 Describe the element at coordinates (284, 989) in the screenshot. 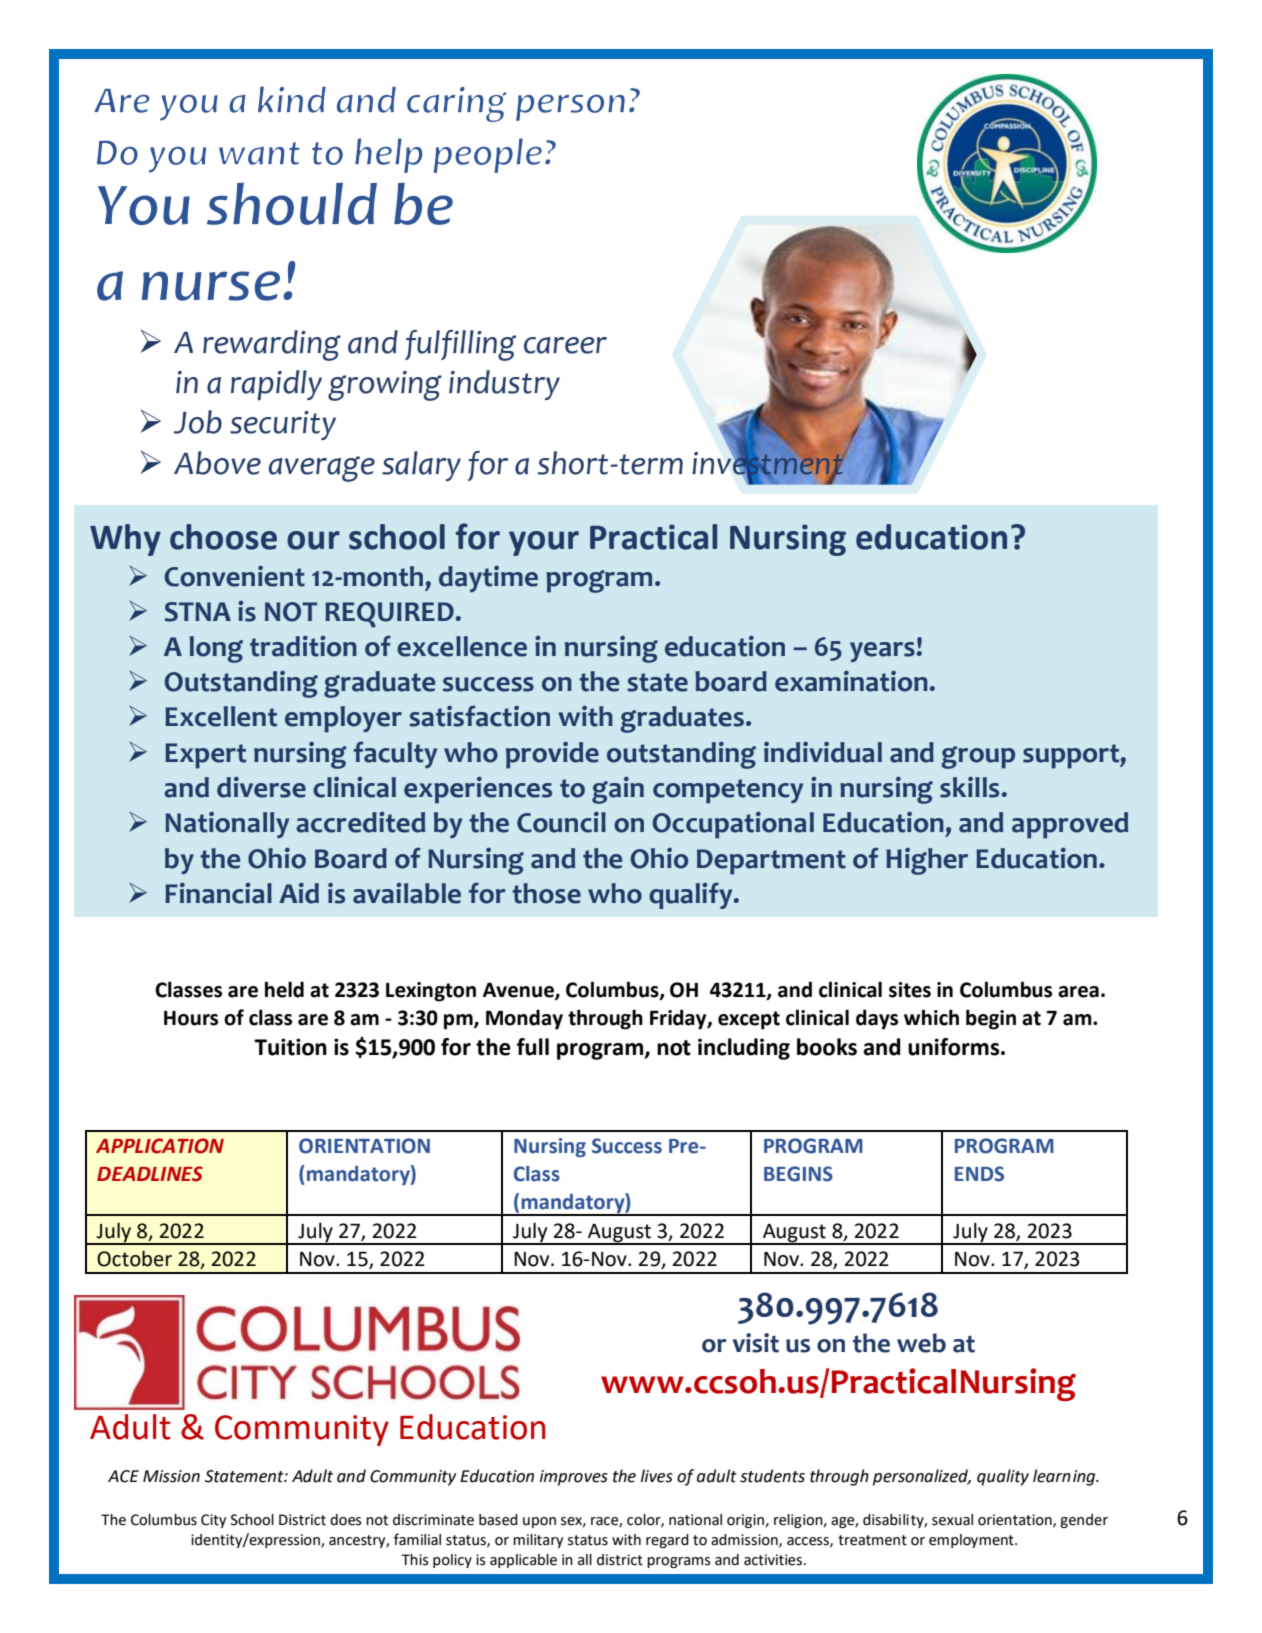

I see `held` at that location.
